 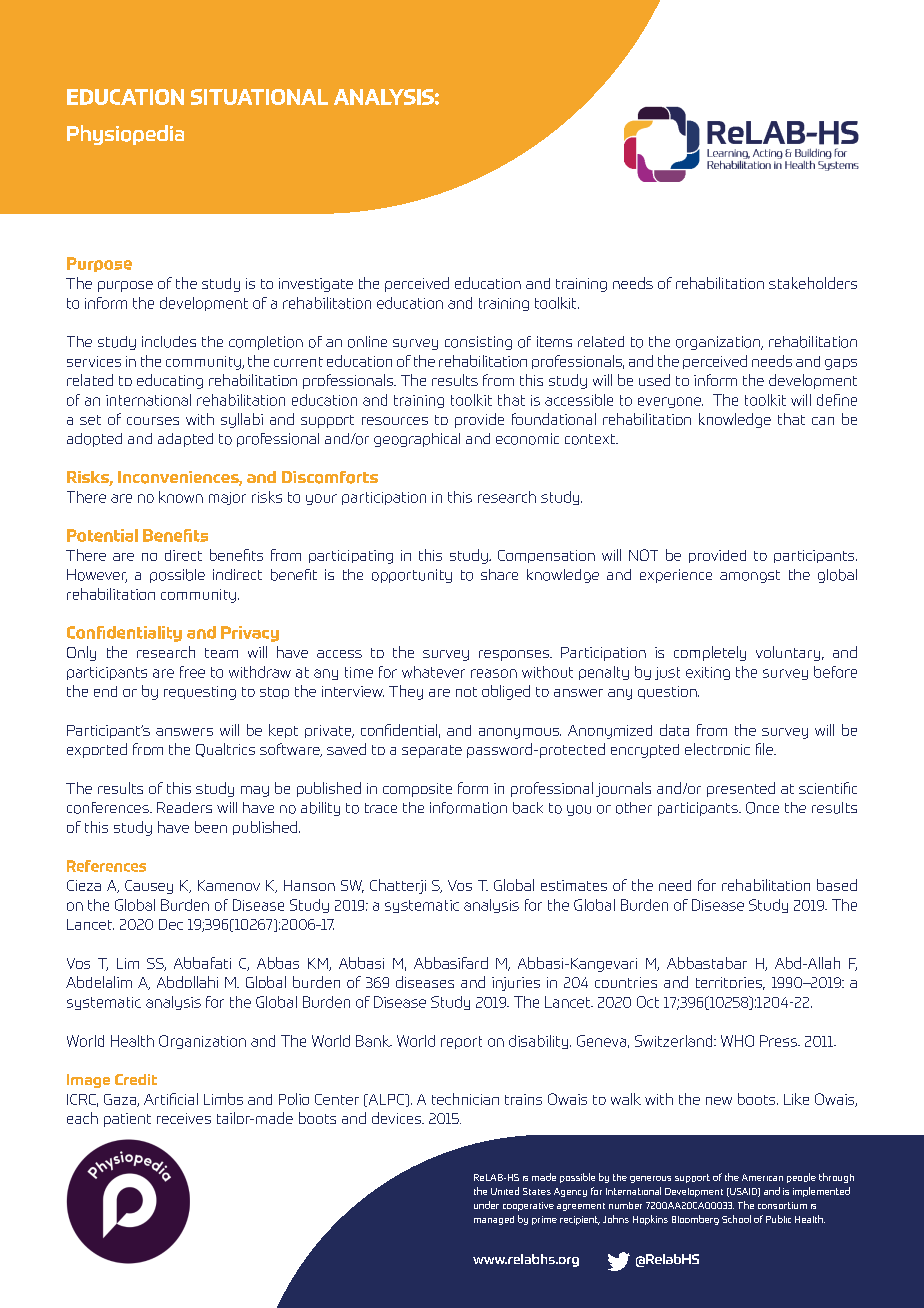 I want to click on whatever, so click(x=433, y=672).
